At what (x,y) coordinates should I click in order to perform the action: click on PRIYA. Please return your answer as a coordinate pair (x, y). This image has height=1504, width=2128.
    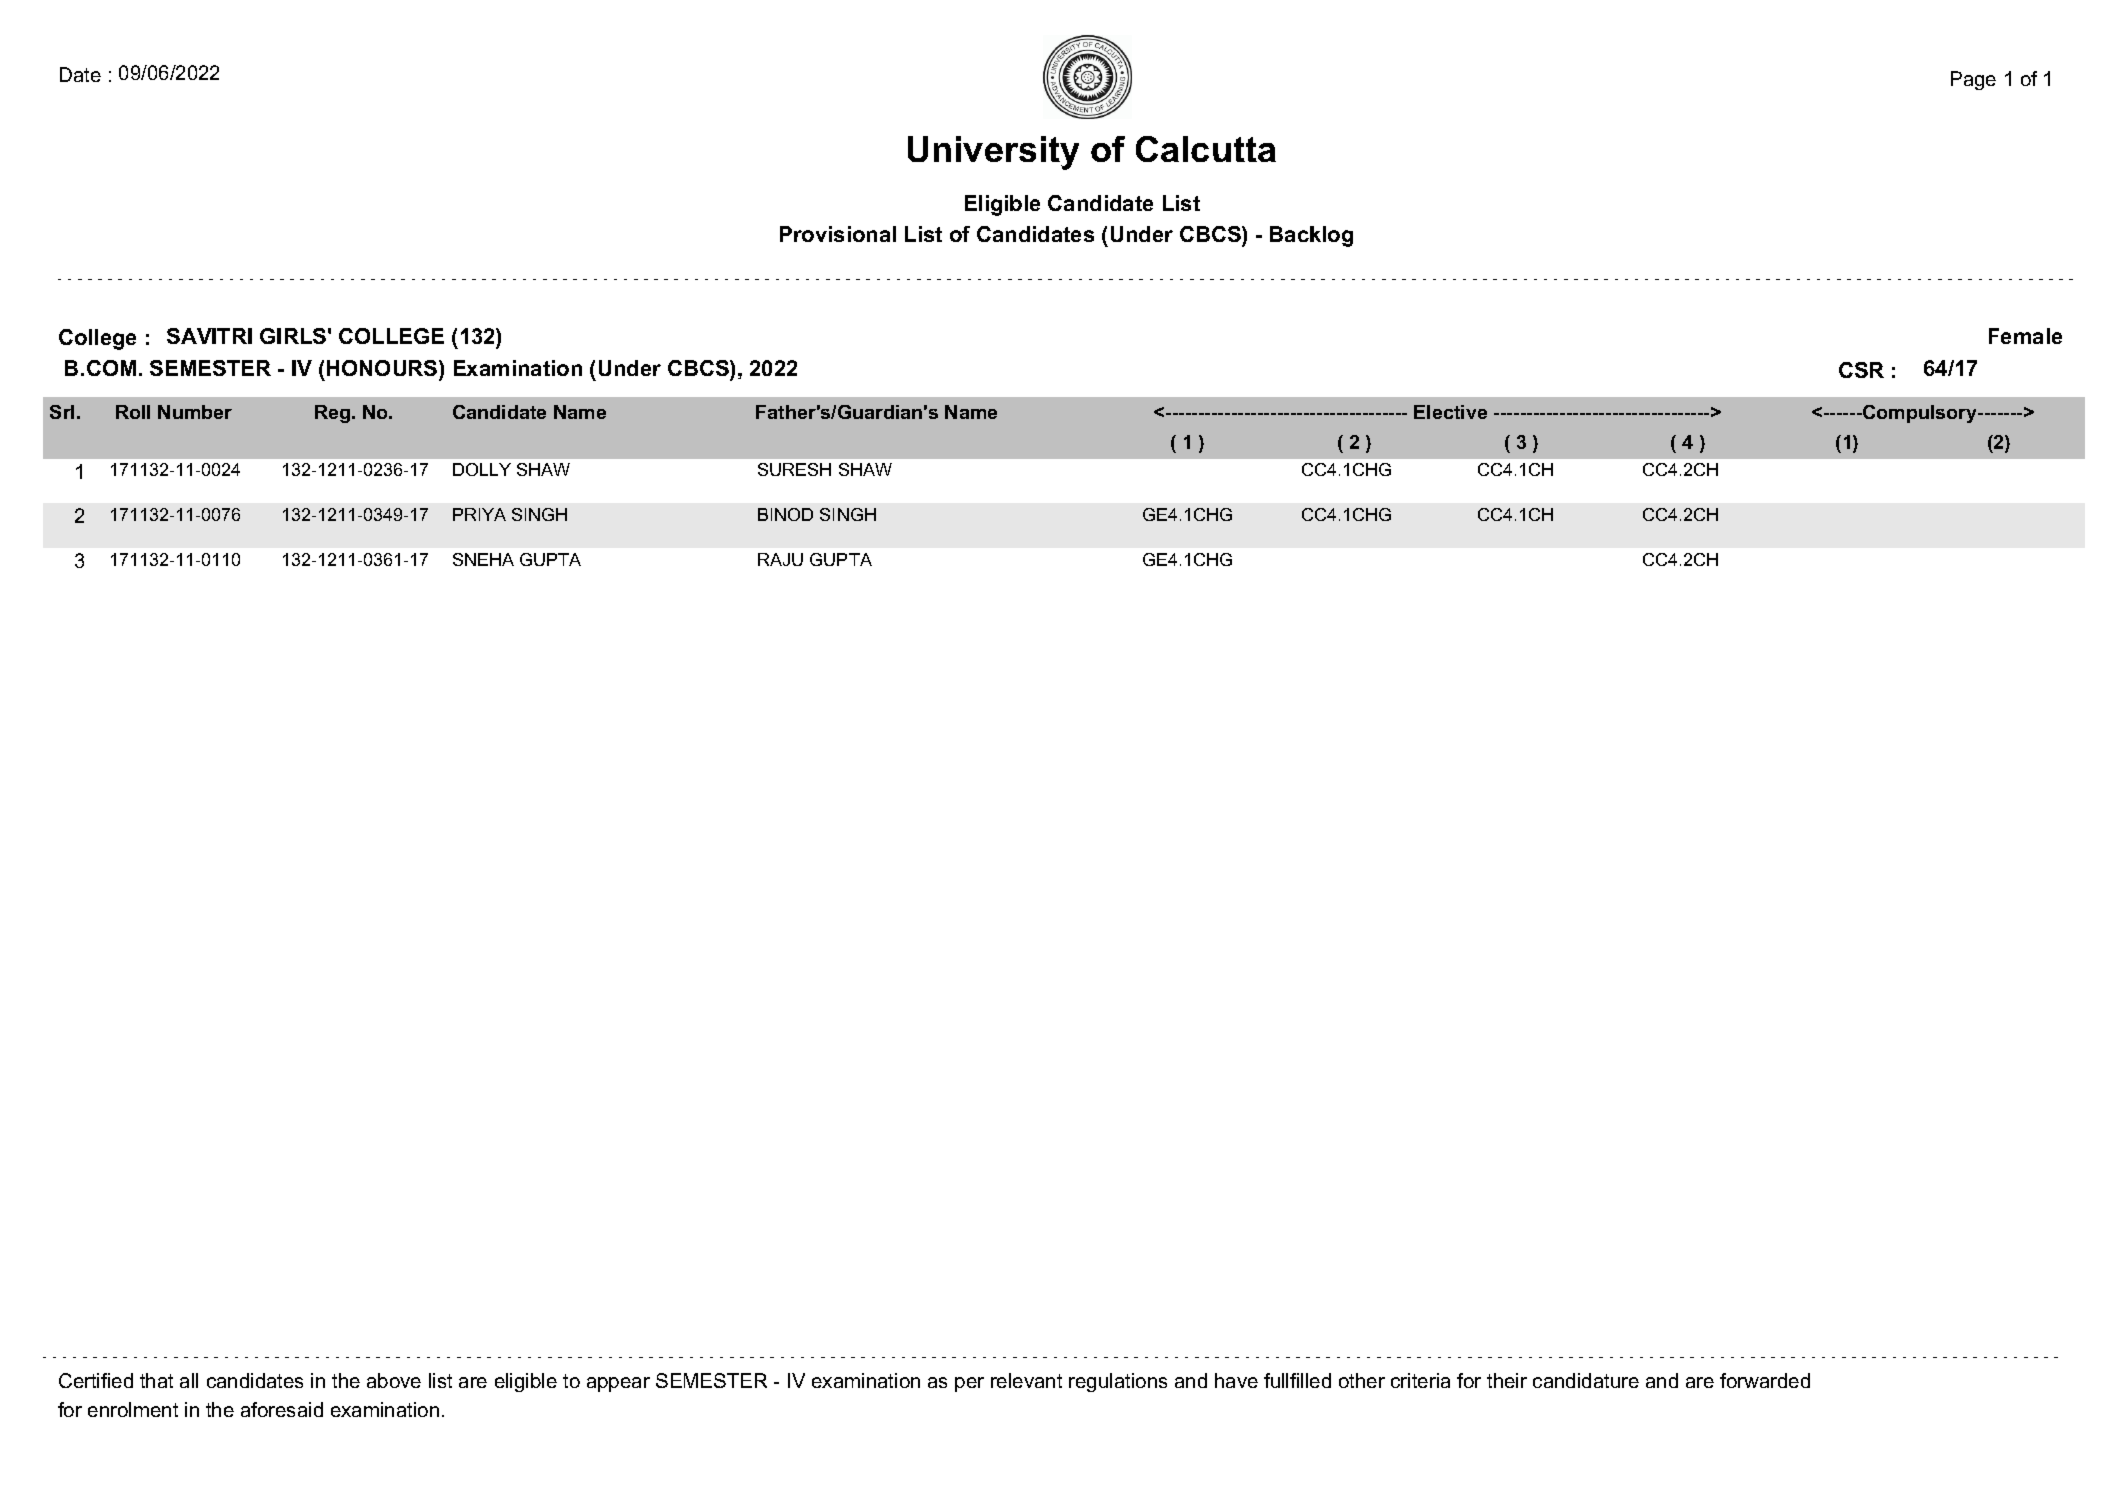
    Looking at the image, I should click on (479, 514).
